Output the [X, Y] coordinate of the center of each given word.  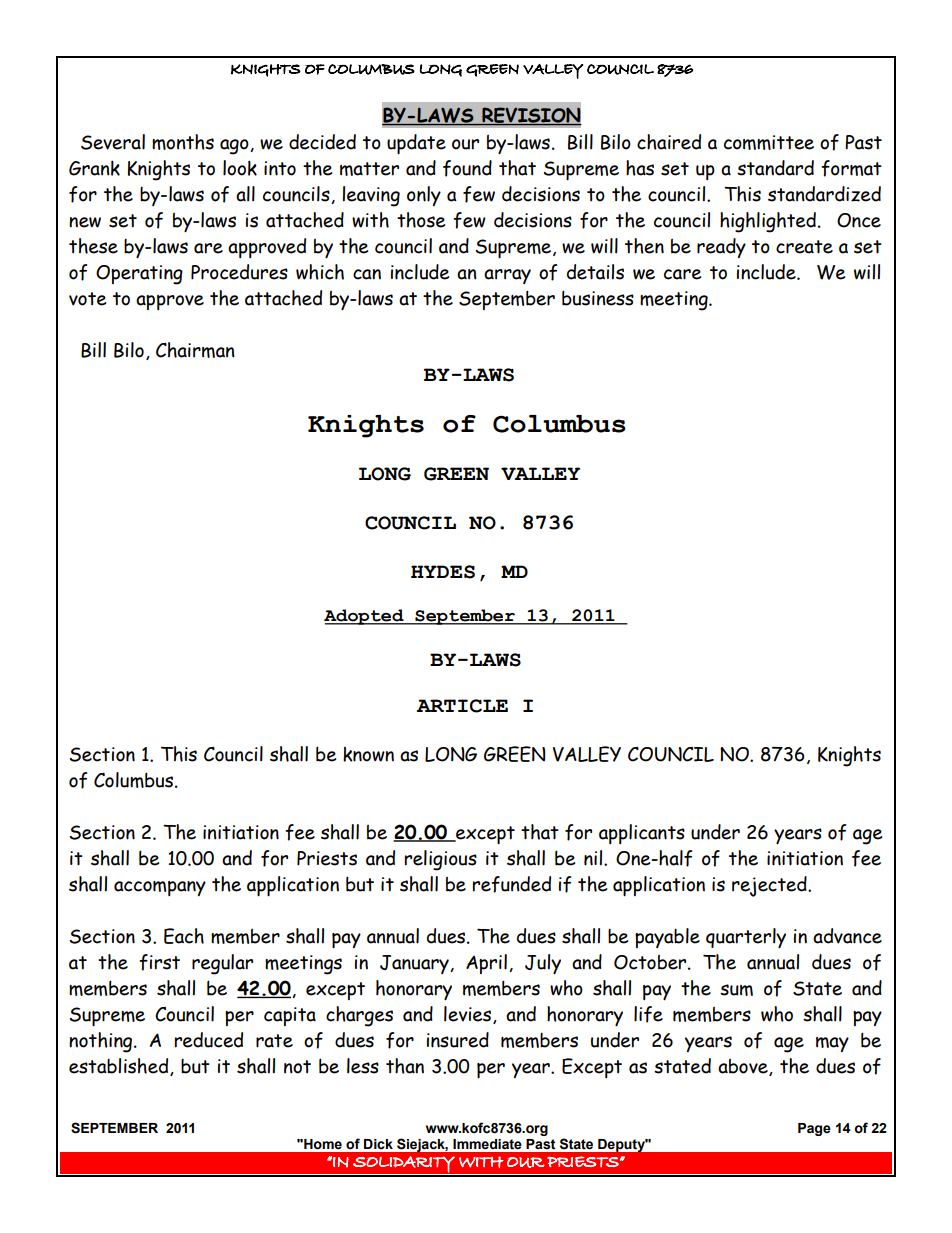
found [467, 168]
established [120, 1067]
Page [814, 1129]
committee [769, 142]
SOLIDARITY [404, 1165]
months [183, 142]
